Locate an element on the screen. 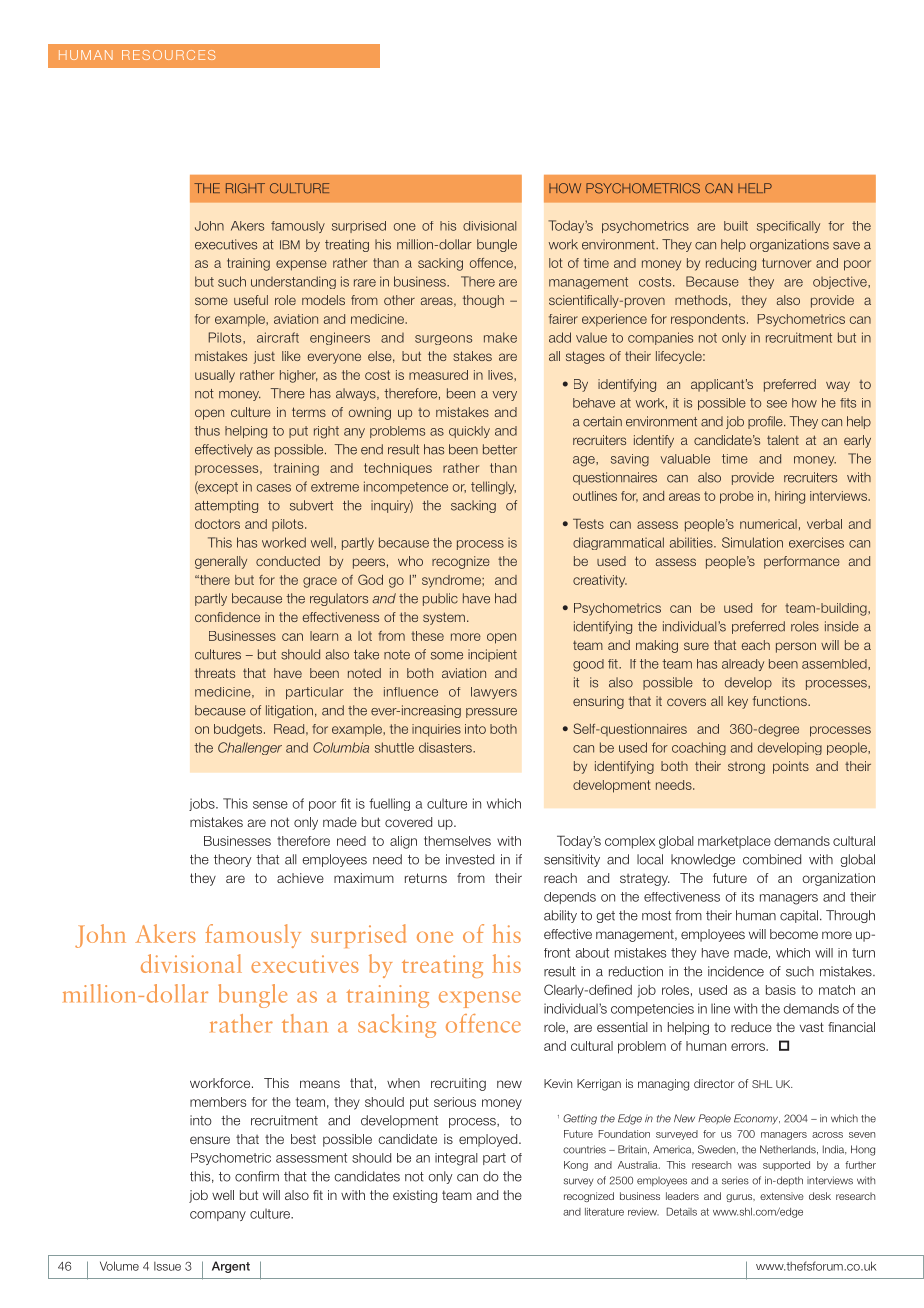 This screenshot has height=1308, width=924. threats is located at coordinates (215, 673).
